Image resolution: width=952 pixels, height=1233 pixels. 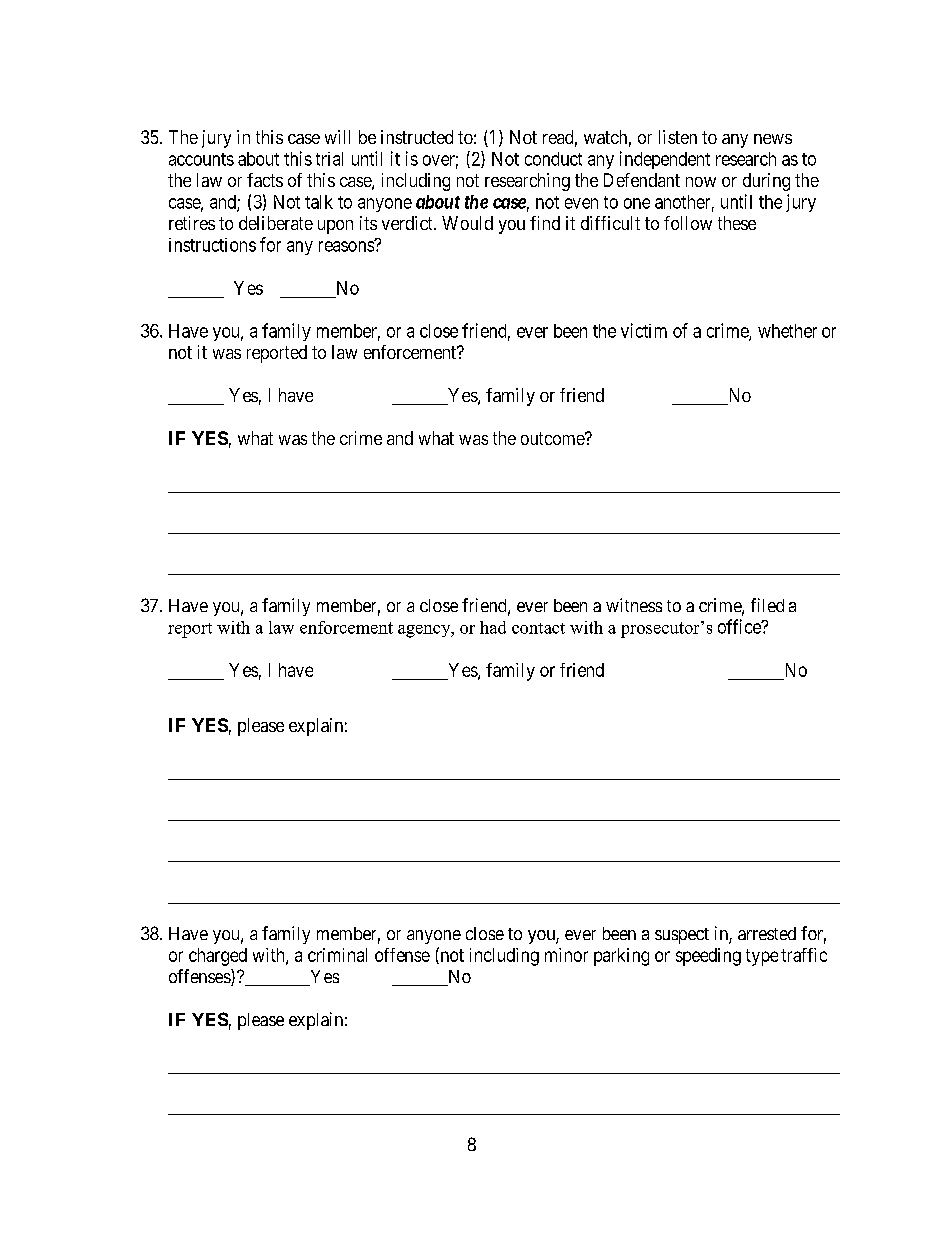 What do you see at coordinates (767, 933) in the screenshot?
I see `arrested` at bounding box center [767, 933].
